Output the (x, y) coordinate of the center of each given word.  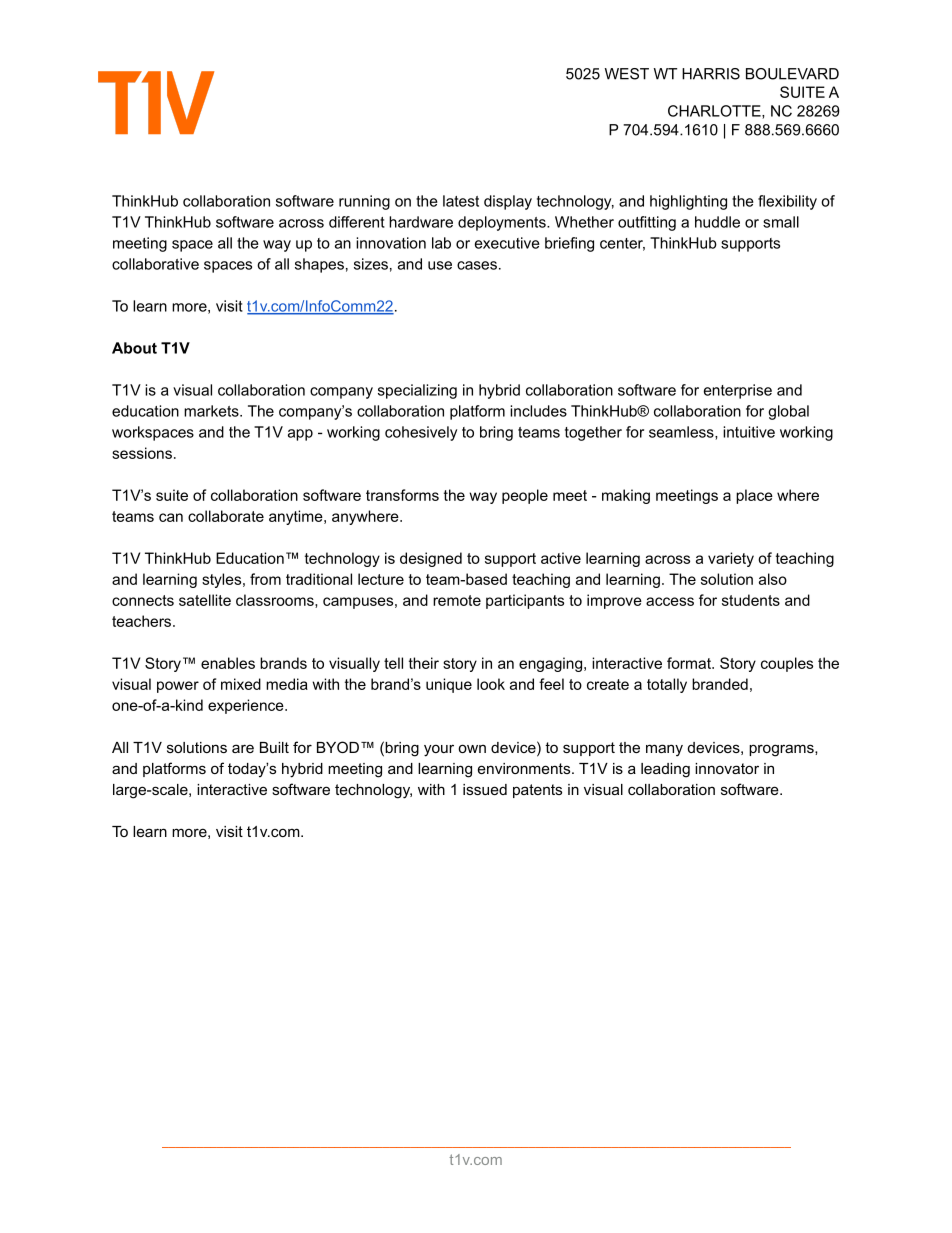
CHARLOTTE (715, 112)
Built (274, 747)
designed (431, 559)
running (364, 202)
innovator (727, 768)
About (134, 348)
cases (477, 265)
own (472, 748)
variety (731, 559)
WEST (627, 74)
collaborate (226, 516)
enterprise (738, 391)
